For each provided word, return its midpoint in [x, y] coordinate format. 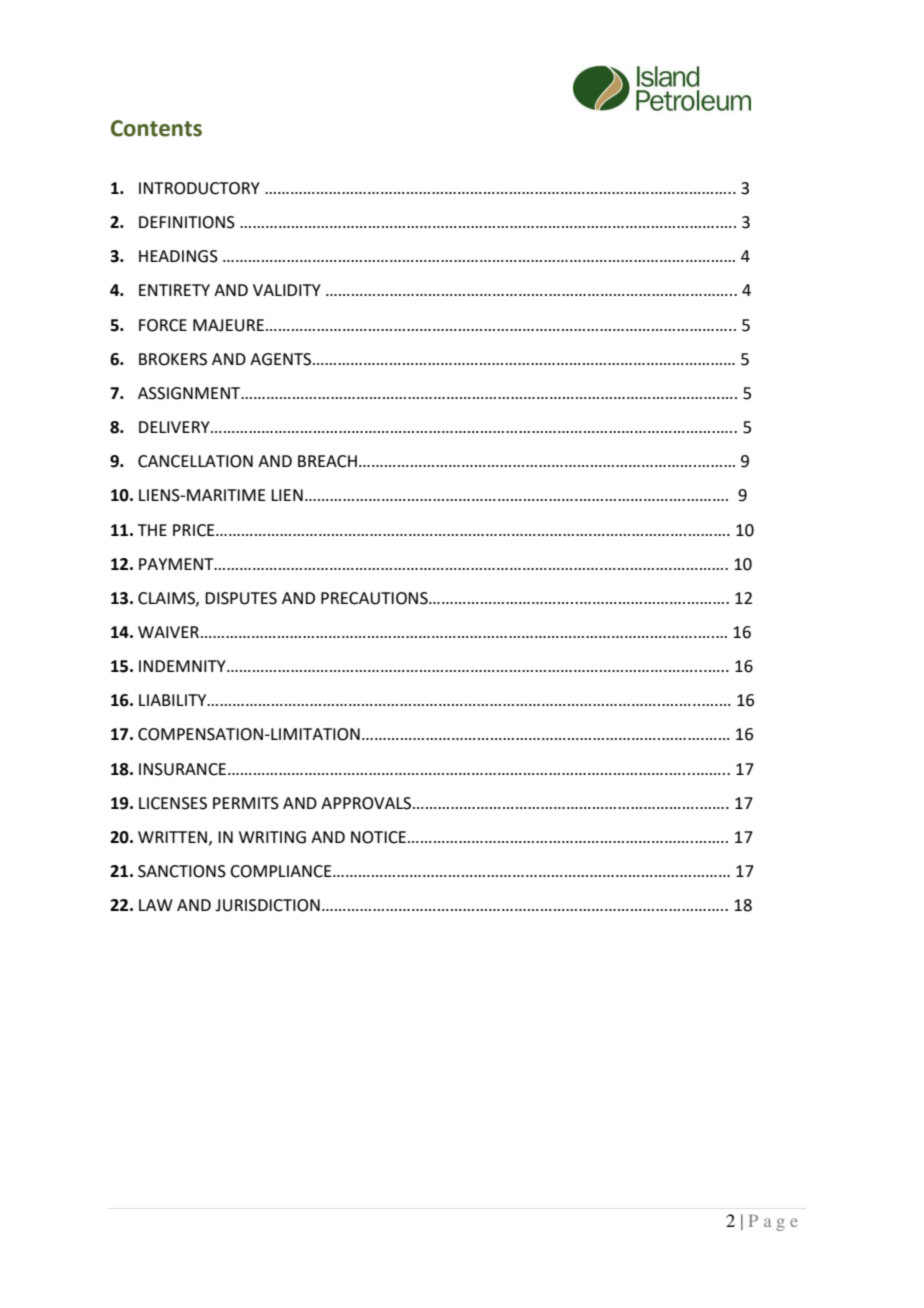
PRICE [195, 530]
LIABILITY [174, 700]
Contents [156, 128]
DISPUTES [241, 598]
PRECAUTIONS [375, 598]
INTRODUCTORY [199, 188]
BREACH [327, 461]
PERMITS [246, 803]
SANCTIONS [182, 871]
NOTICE [378, 837]
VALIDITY [287, 290]
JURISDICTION [267, 905]
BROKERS [173, 359]
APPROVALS [367, 803]
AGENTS [282, 359]
